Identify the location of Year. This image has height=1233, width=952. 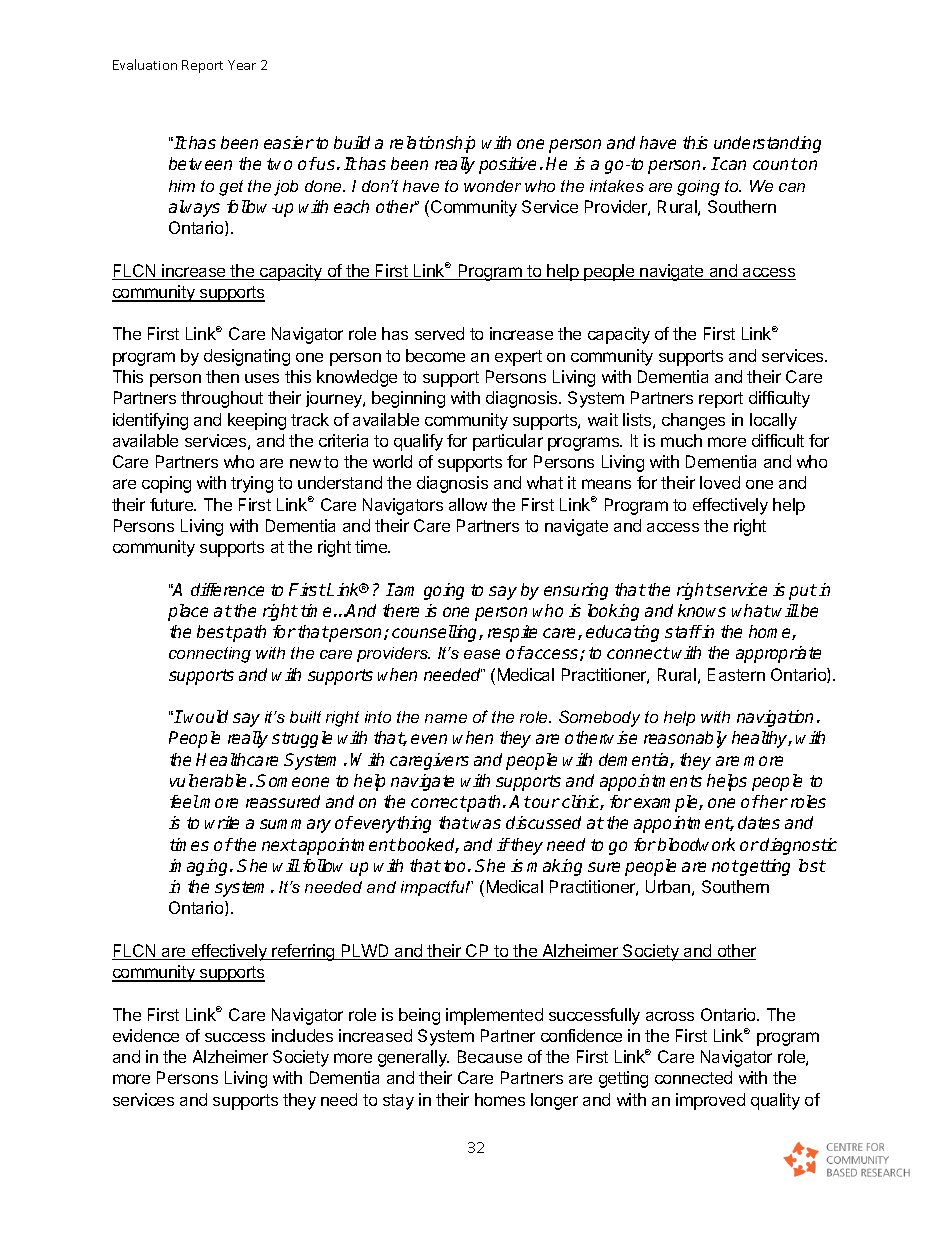
(242, 65).
